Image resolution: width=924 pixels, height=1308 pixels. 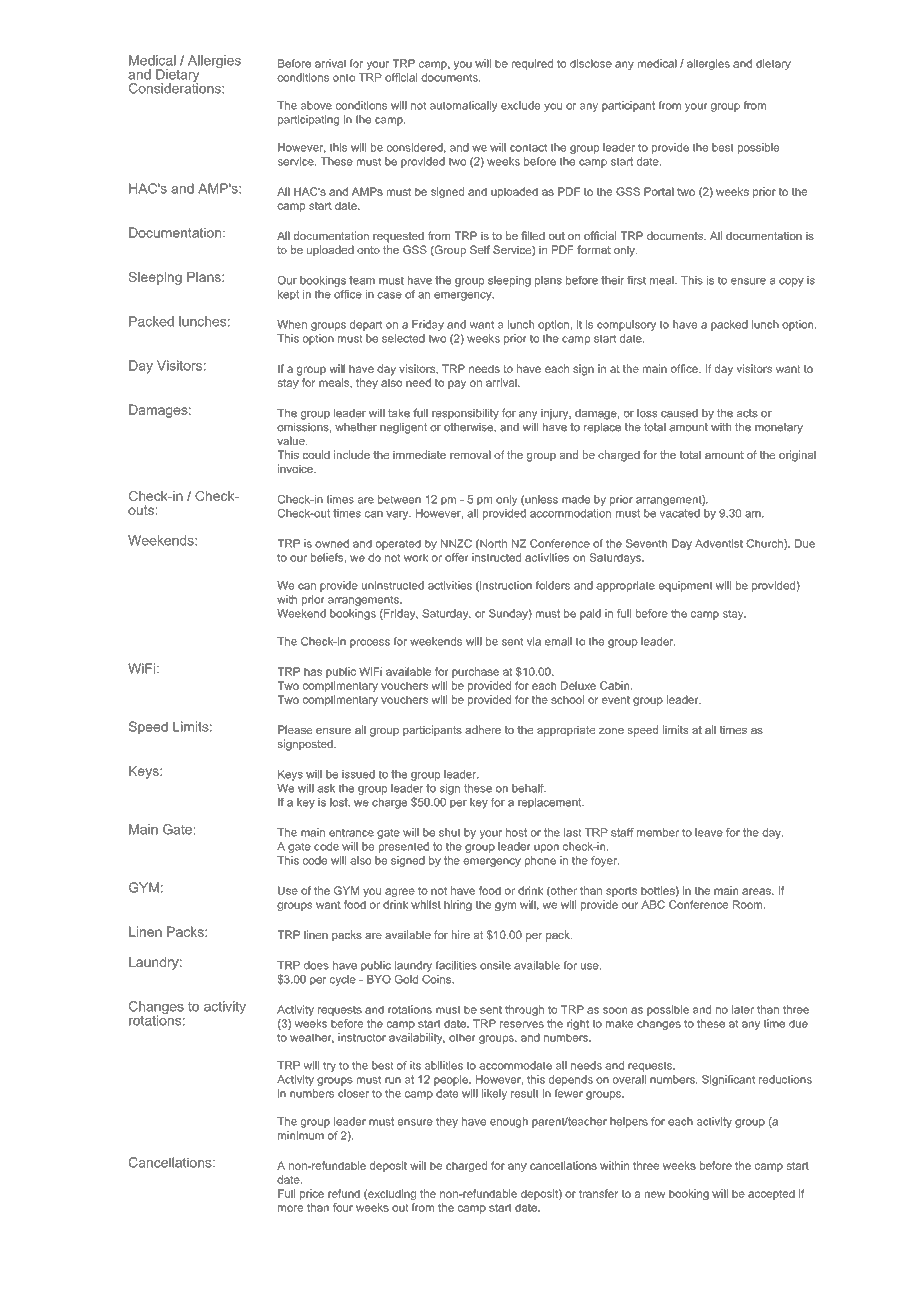 I want to click on pay, so click(x=457, y=384).
